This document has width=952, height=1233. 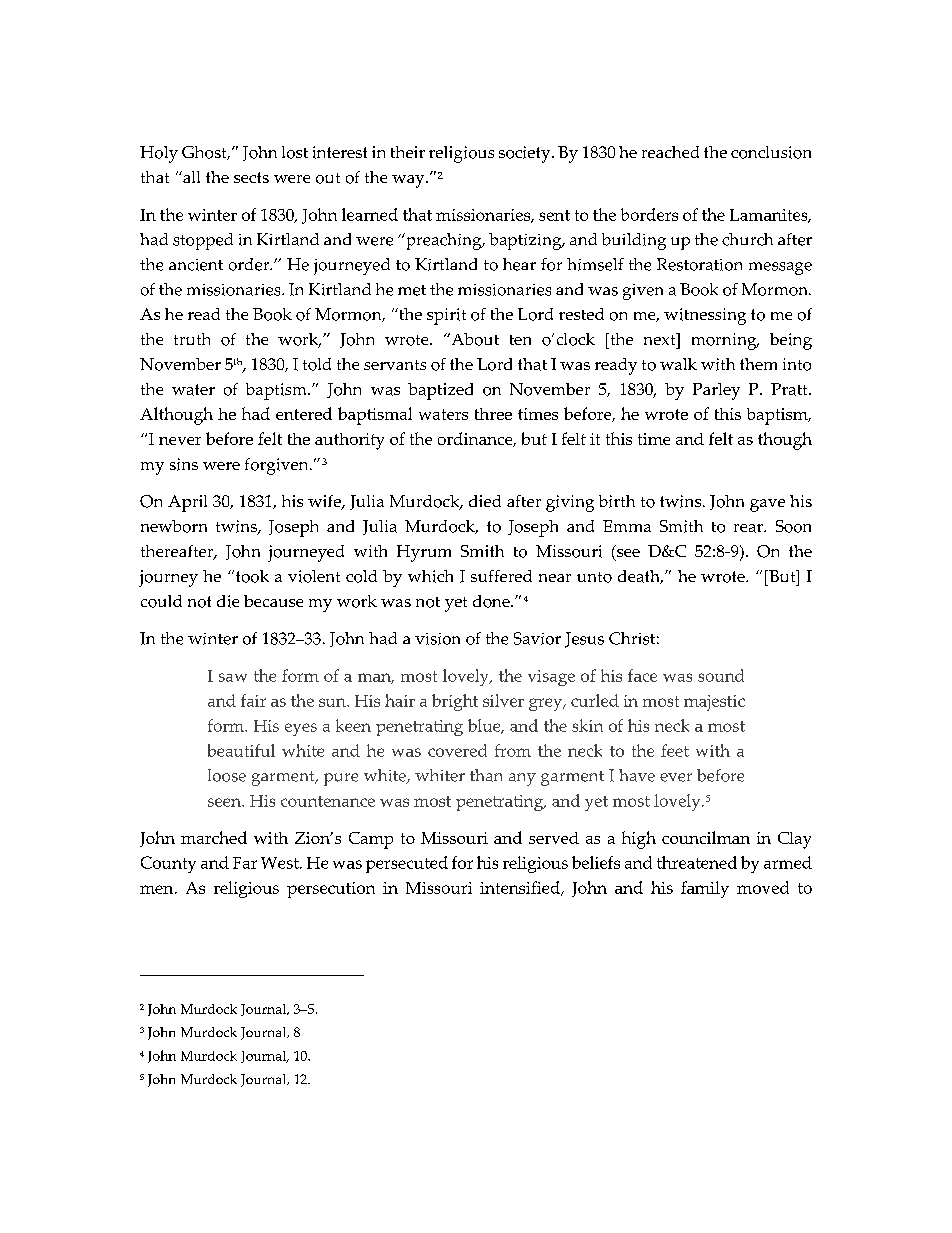 What do you see at coordinates (771, 152) in the document?
I see `conclusion` at bounding box center [771, 152].
